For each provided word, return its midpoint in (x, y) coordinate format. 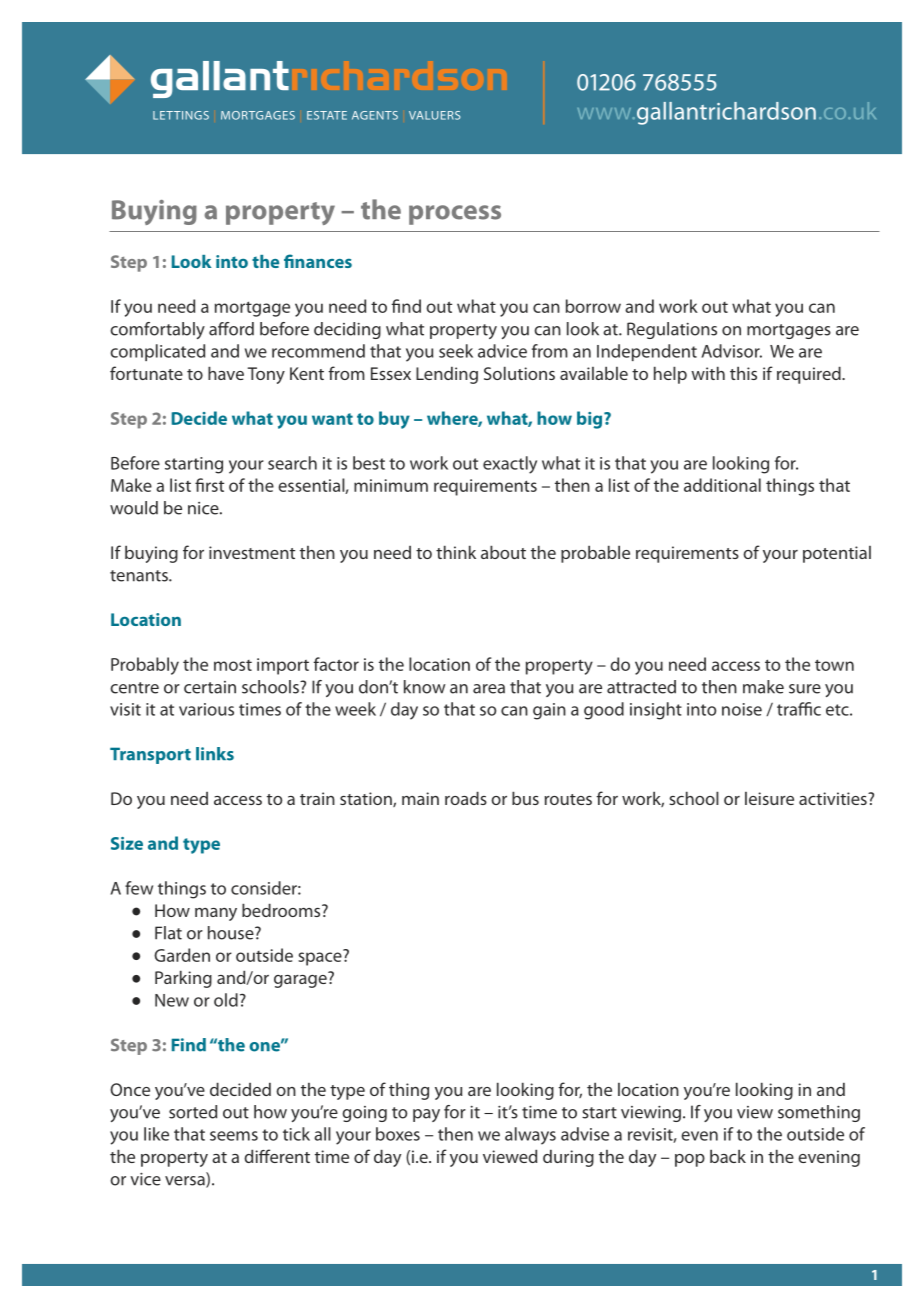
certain (210, 687)
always (530, 1136)
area (489, 689)
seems (234, 1136)
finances (318, 261)
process (455, 215)
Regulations (672, 330)
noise (742, 709)
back (728, 1156)
